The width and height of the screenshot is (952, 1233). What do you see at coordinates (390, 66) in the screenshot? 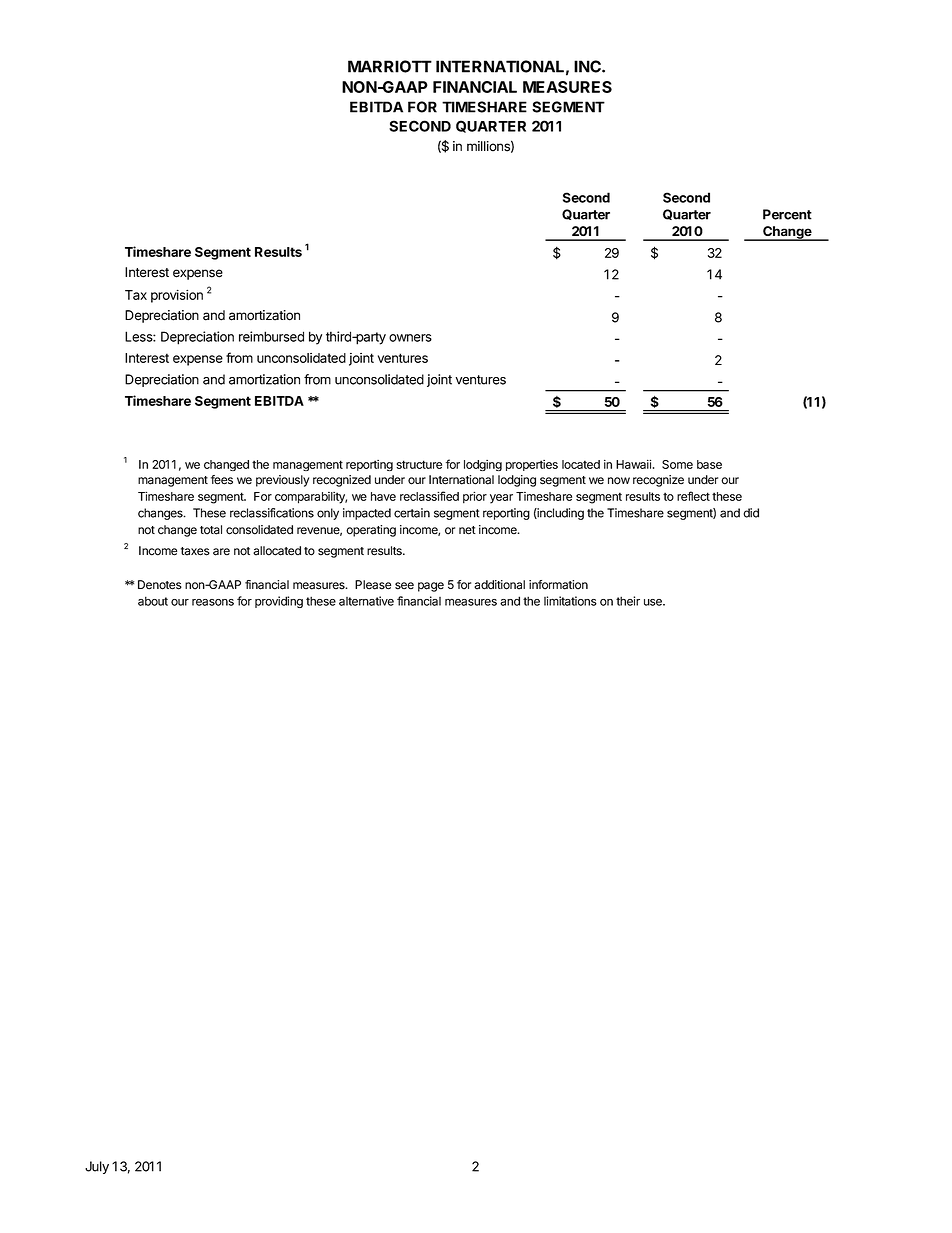
I see `MARRIOTT` at bounding box center [390, 66].
